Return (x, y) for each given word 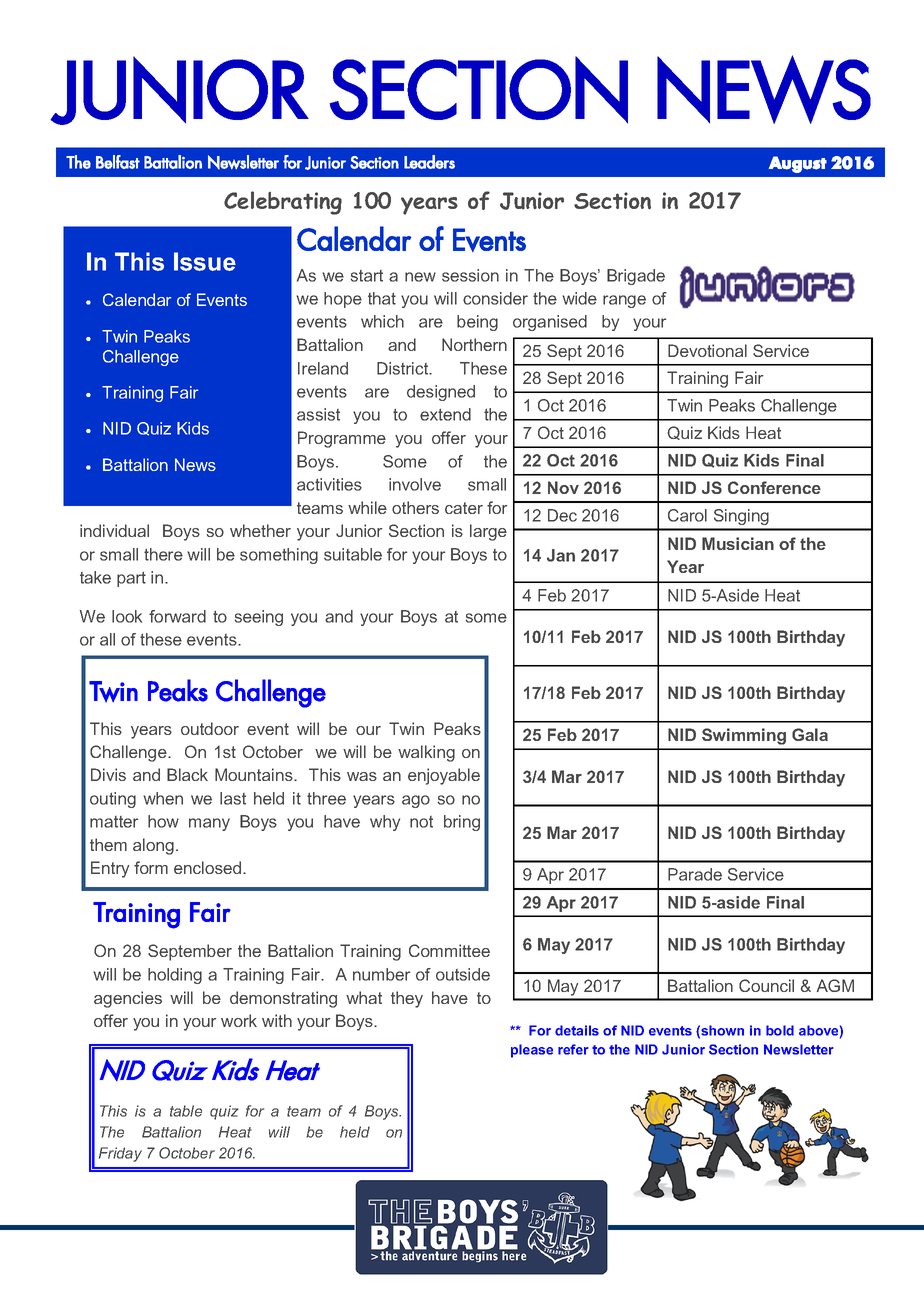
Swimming (744, 736)
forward (177, 616)
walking (426, 753)
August (798, 164)
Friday (120, 1154)
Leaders (429, 162)
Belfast (118, 162)
